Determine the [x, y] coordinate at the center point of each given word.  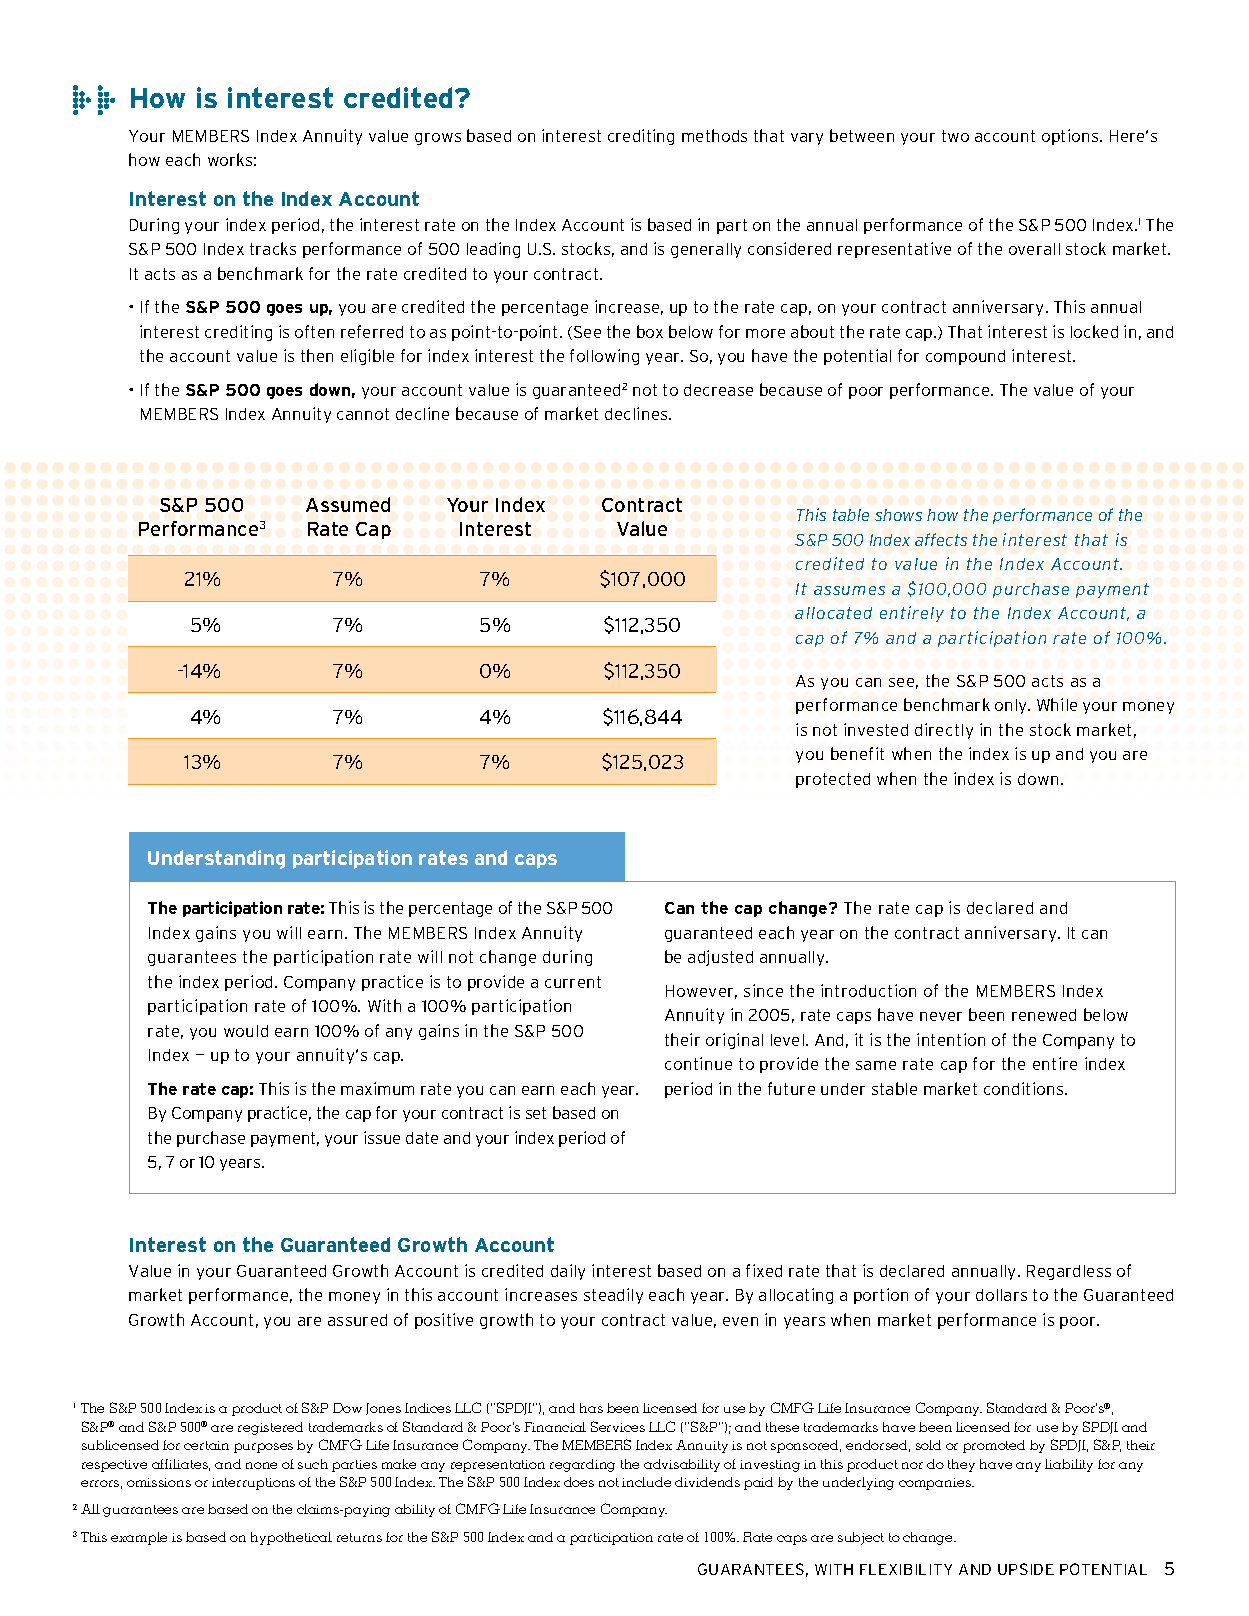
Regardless [1069, 1272]
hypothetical [291, 1538]
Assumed [348, 504]
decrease [718, 390]
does [579, 1482]
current [573, 982]
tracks [273, 248]
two [955, 136]
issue [382, 1137]
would [246, 1031]
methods [714, 135]
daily [568, 1272]
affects [941, 539]
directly [944, 731]
